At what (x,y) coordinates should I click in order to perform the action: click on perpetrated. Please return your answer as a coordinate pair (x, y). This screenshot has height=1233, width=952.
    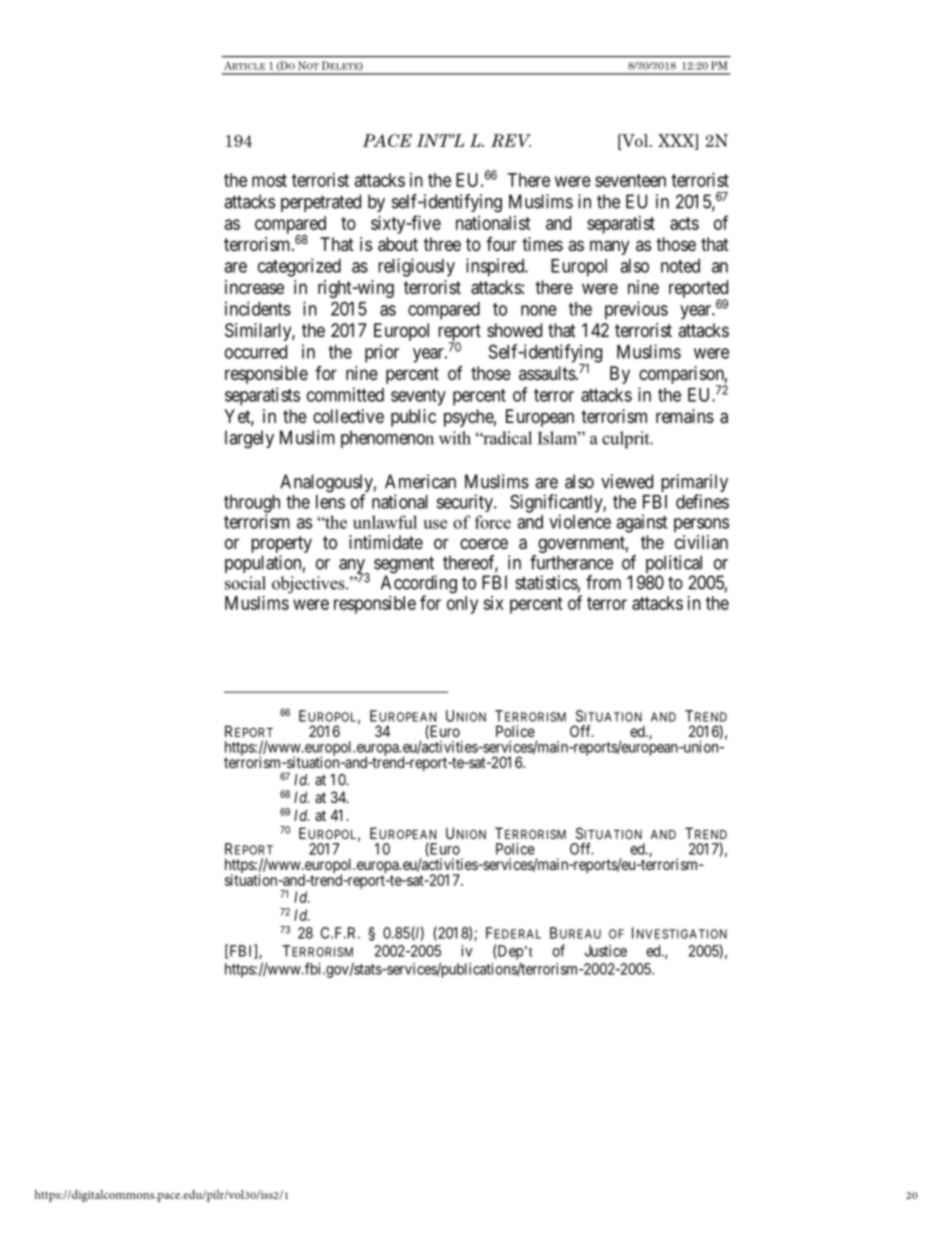
    Looking at the image, I should click on (321, 203).
